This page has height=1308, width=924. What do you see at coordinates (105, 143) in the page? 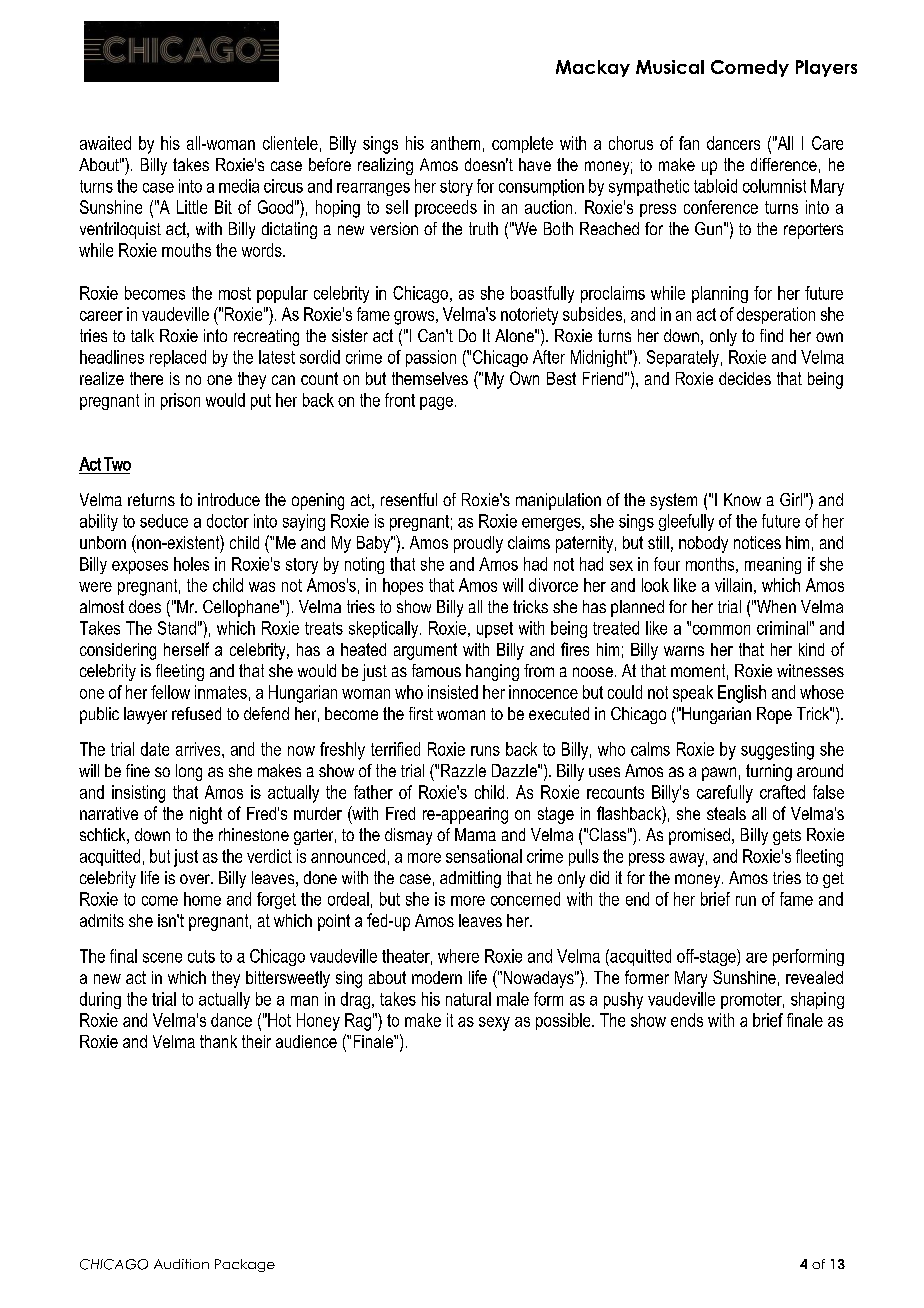
I see `awaited` at bounding box center [105, 143].
